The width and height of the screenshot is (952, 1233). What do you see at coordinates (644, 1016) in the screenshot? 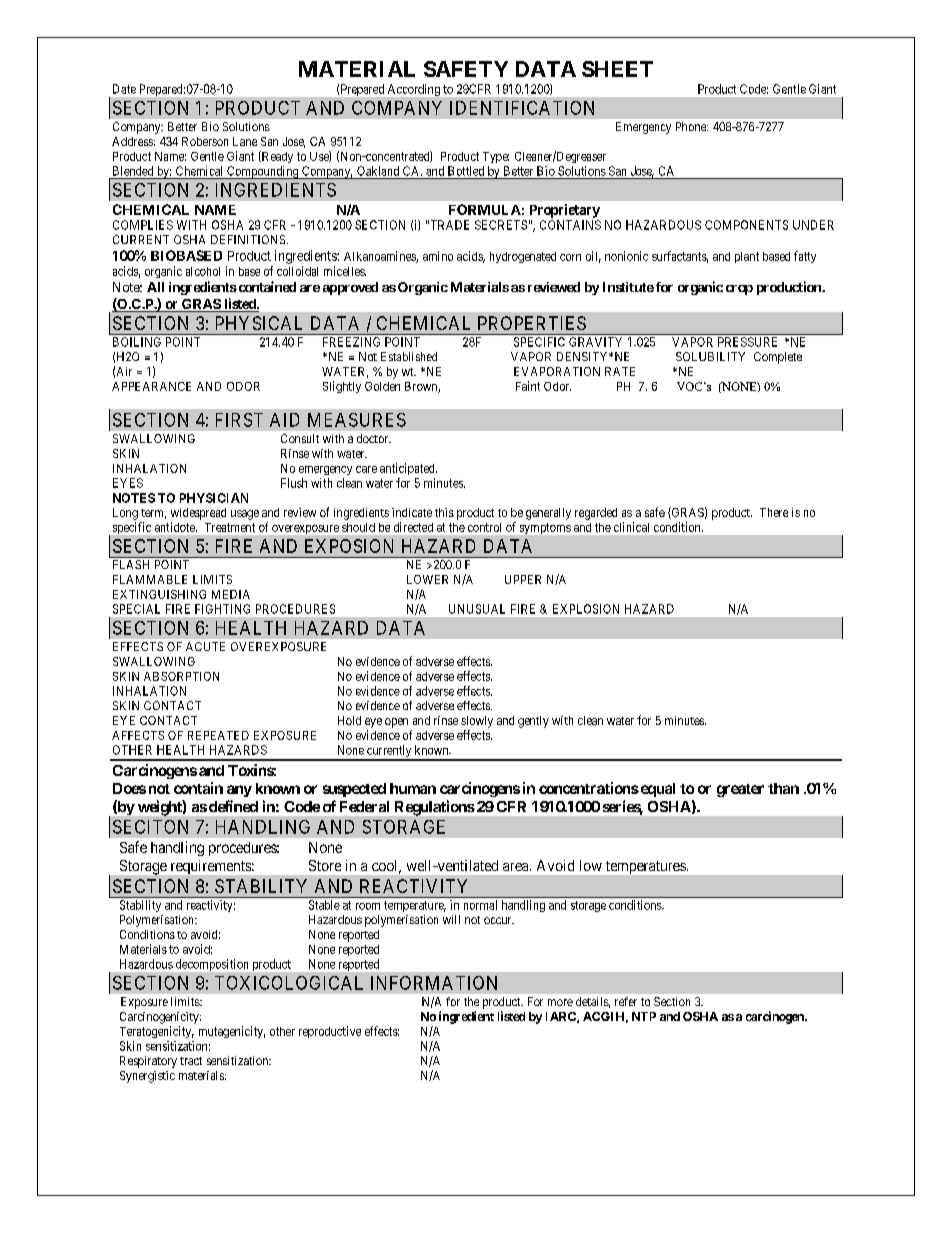
I see `NTP` at bounding box center [644, 1016].
